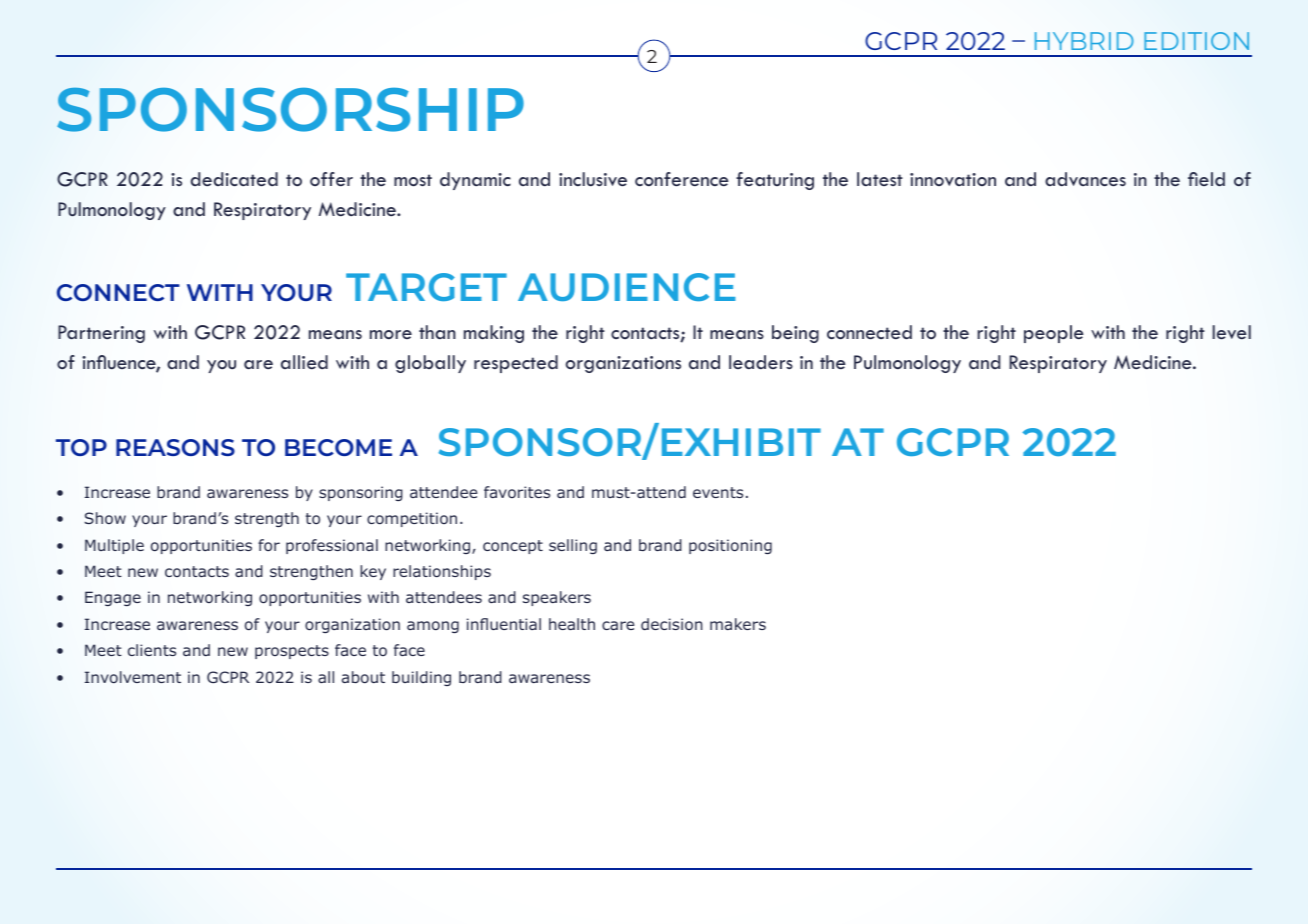 This screenshot has width=1308, height=924. Describe the element at coordinates (426, 287) in the screenshot. I see `TARGET` at that location.
